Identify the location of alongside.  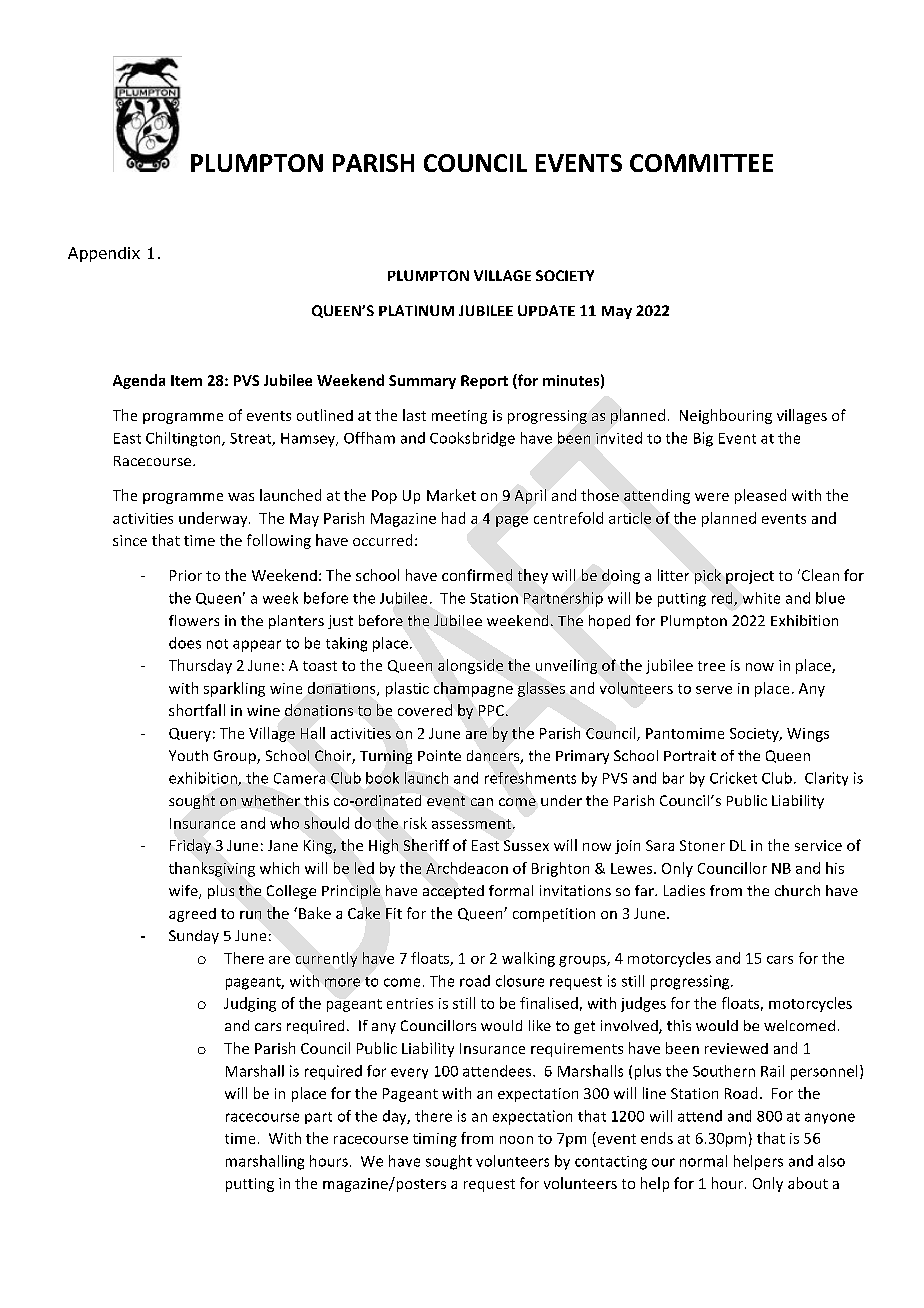
(470, 666).
